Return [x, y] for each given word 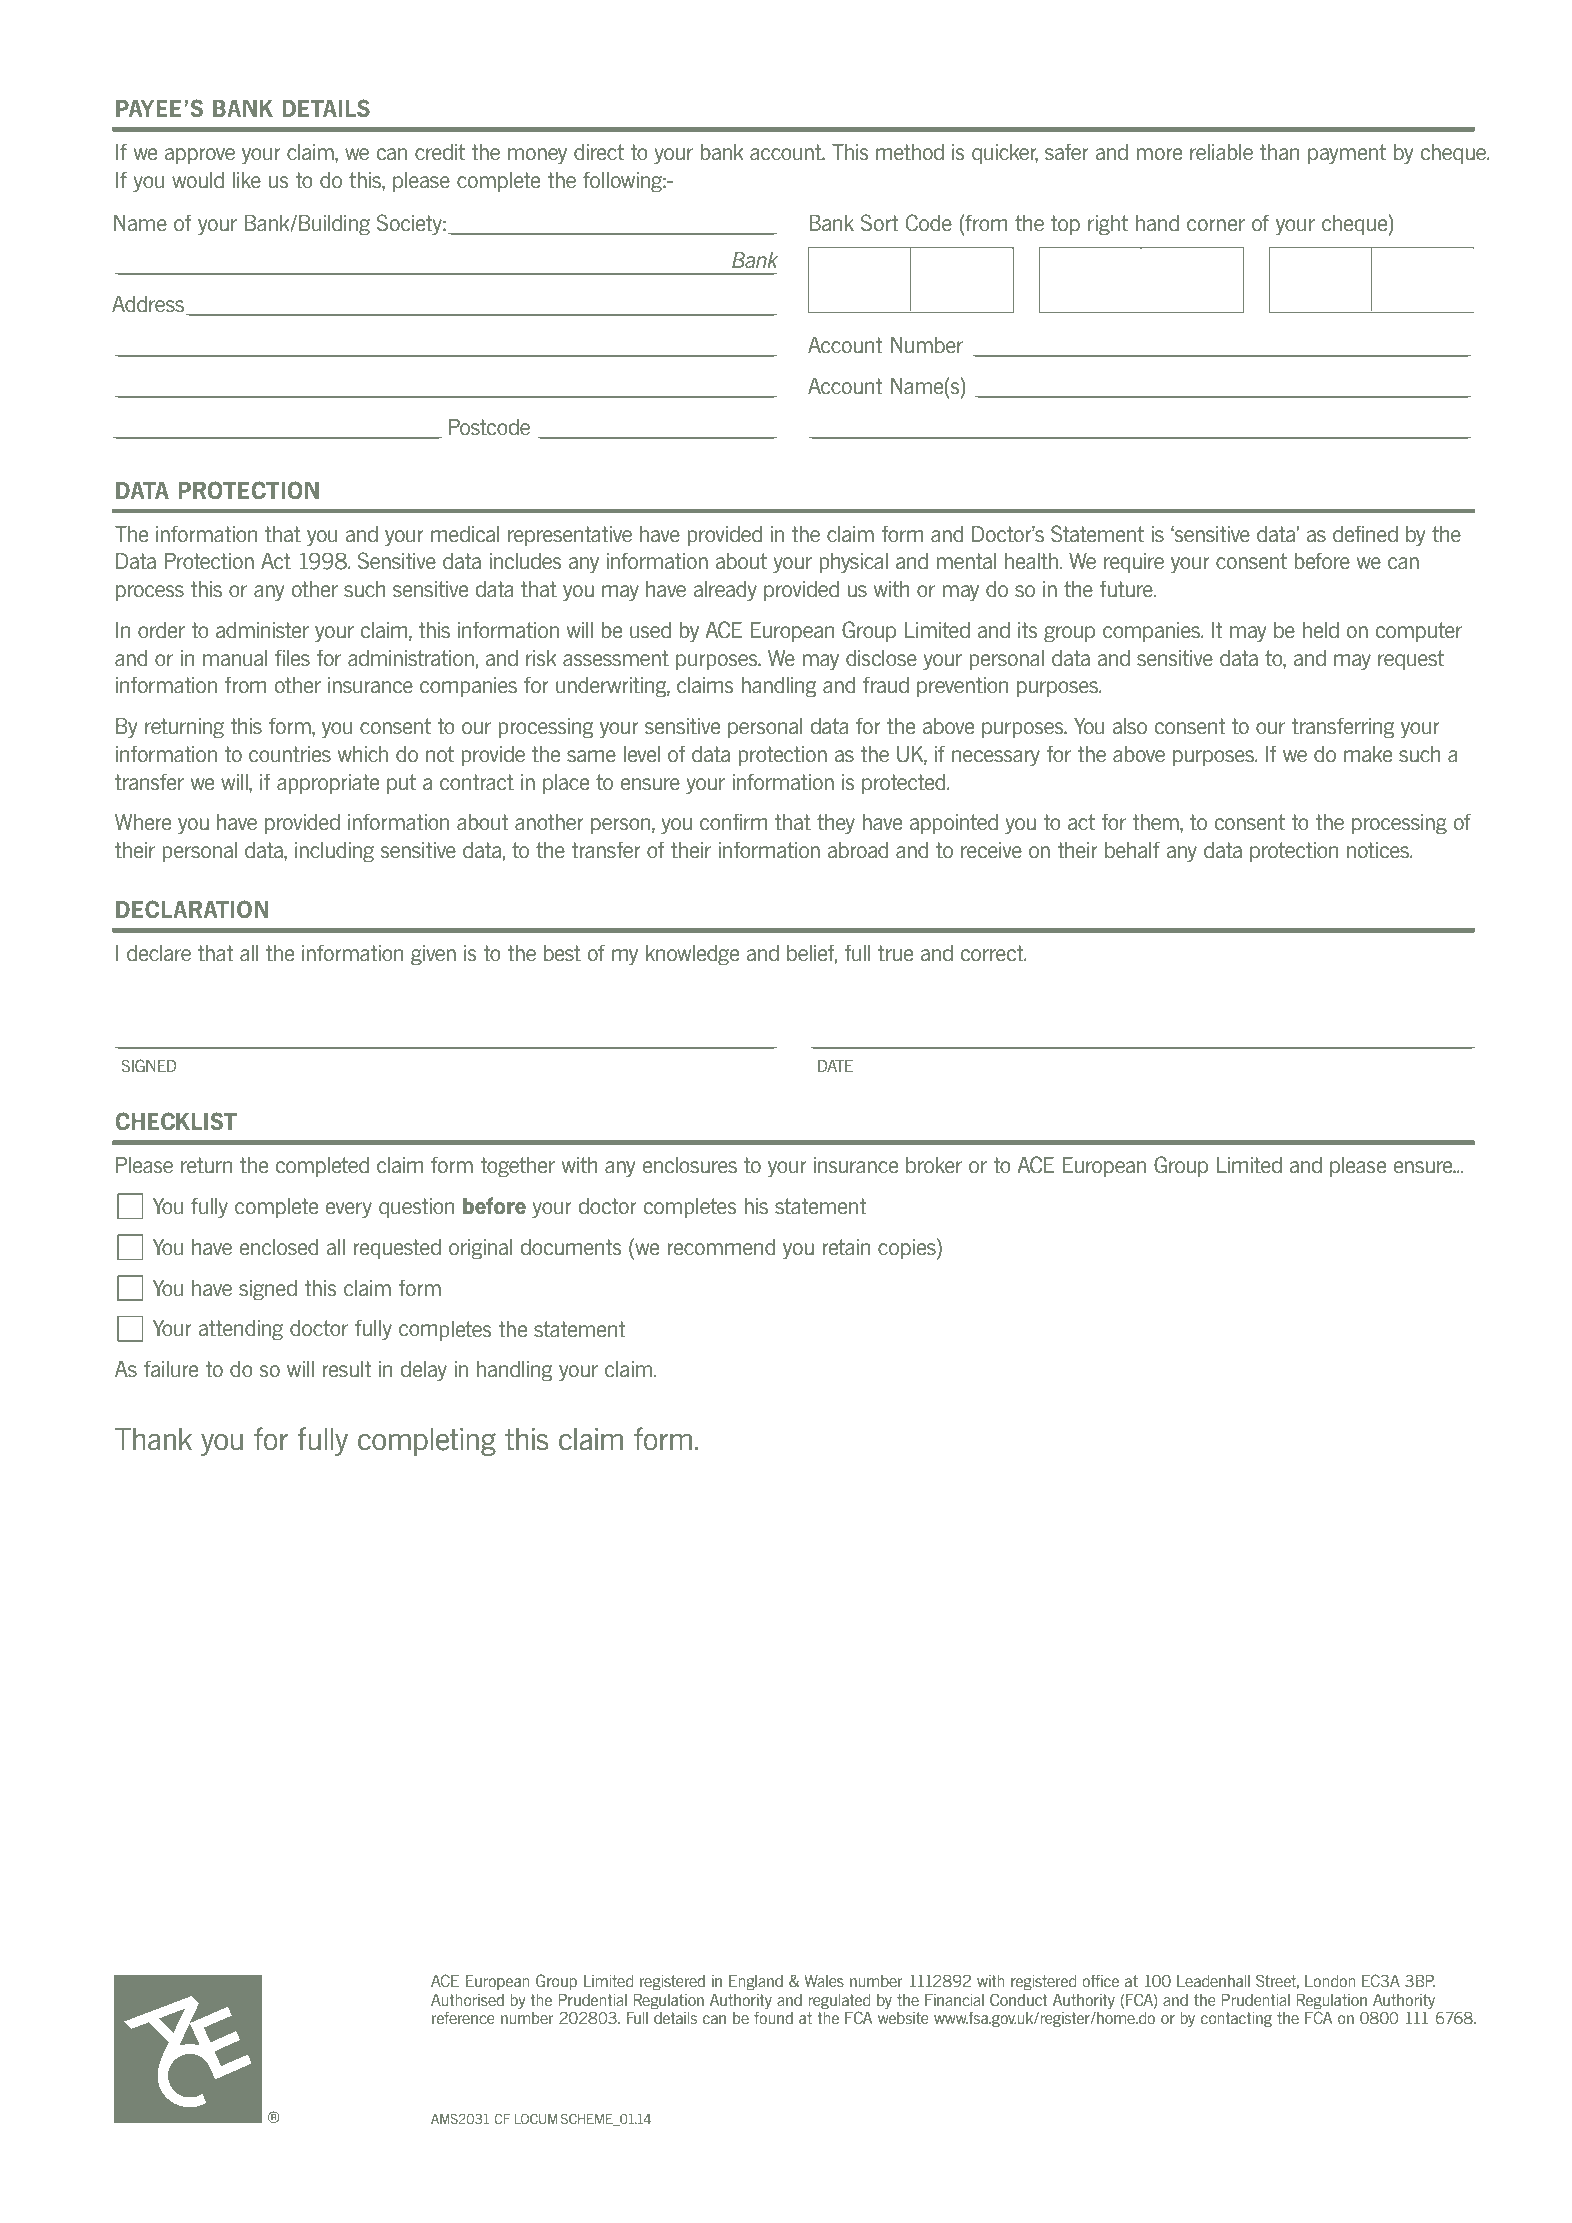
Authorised [467, 2000]
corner [1216, 225]
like [247, 180]
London [1330, 1981]
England [756, 1982]
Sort [879, 223]
